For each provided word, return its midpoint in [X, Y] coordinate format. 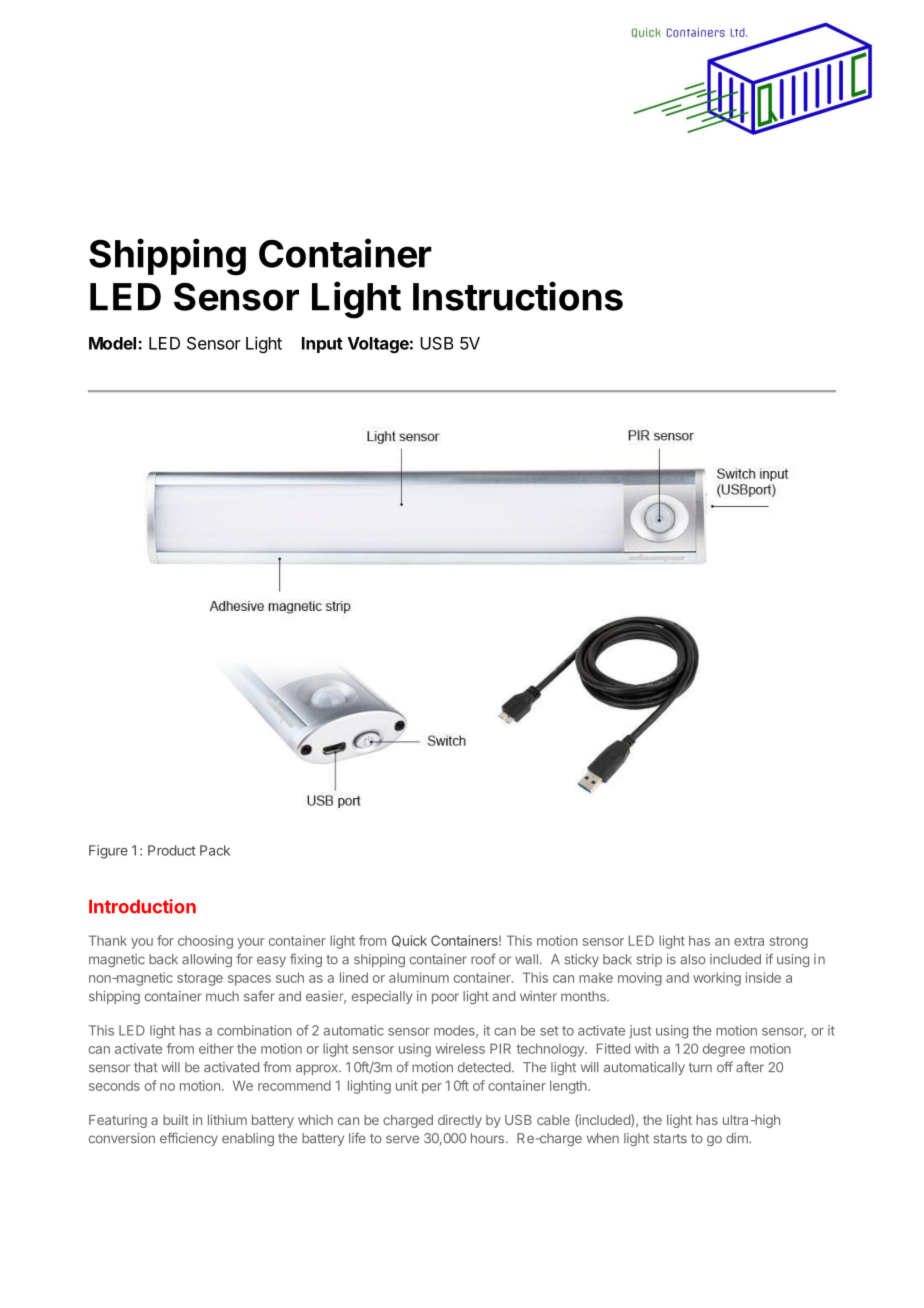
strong [789, 942]
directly [460, 1121]
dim [738, 1138]
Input [322, 345]
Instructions [518, 296]
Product [172, 850]
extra [749, 941]
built [176, 1119]
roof [483, 959]
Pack [215, 850]
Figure [108, 852]
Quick [409, 941]
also [693, 959]
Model [114, 343]
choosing [205, 942]
